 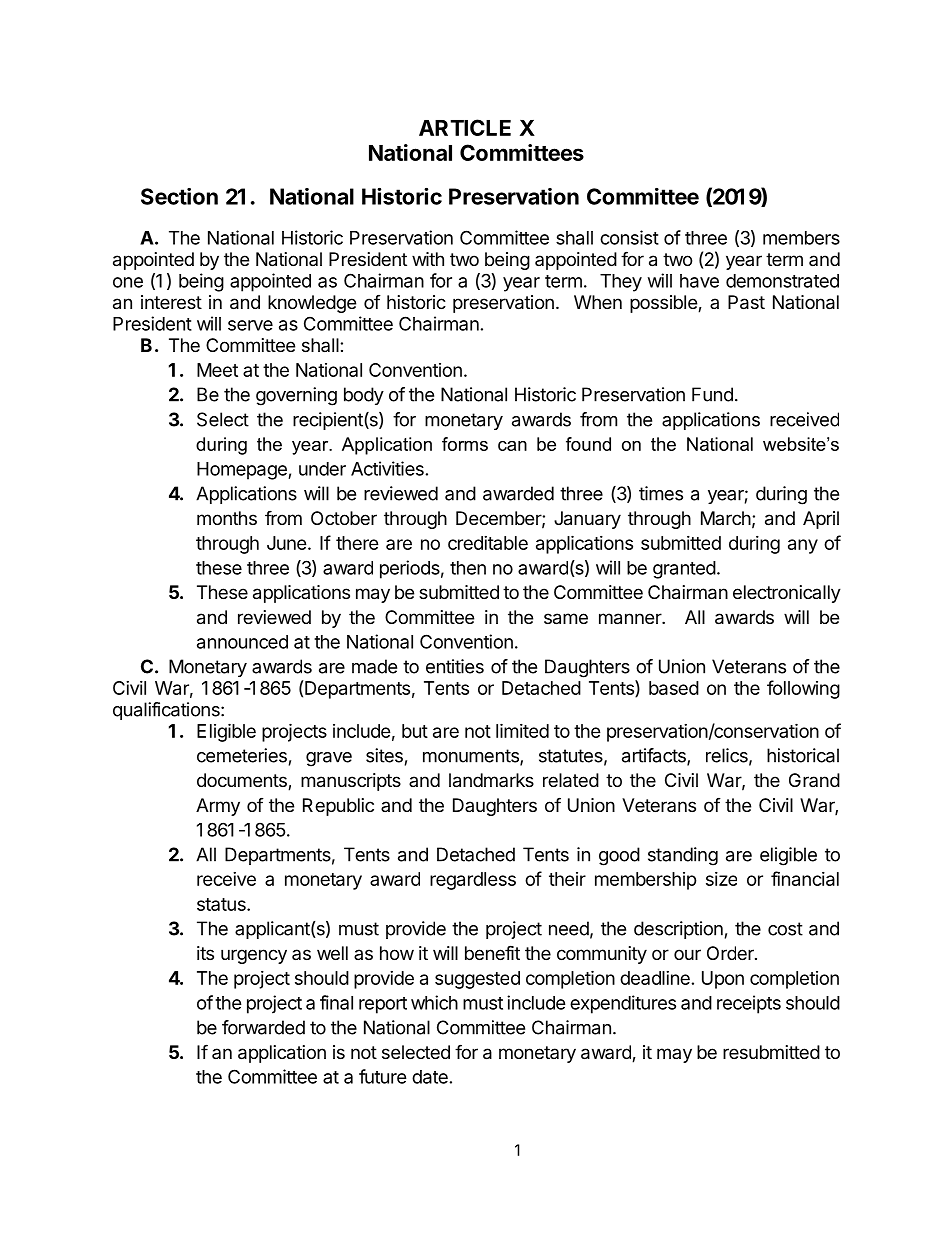 What do you see at coordinates (721, 879) in the page?
I see `size` at bounding box center [721, 879].
